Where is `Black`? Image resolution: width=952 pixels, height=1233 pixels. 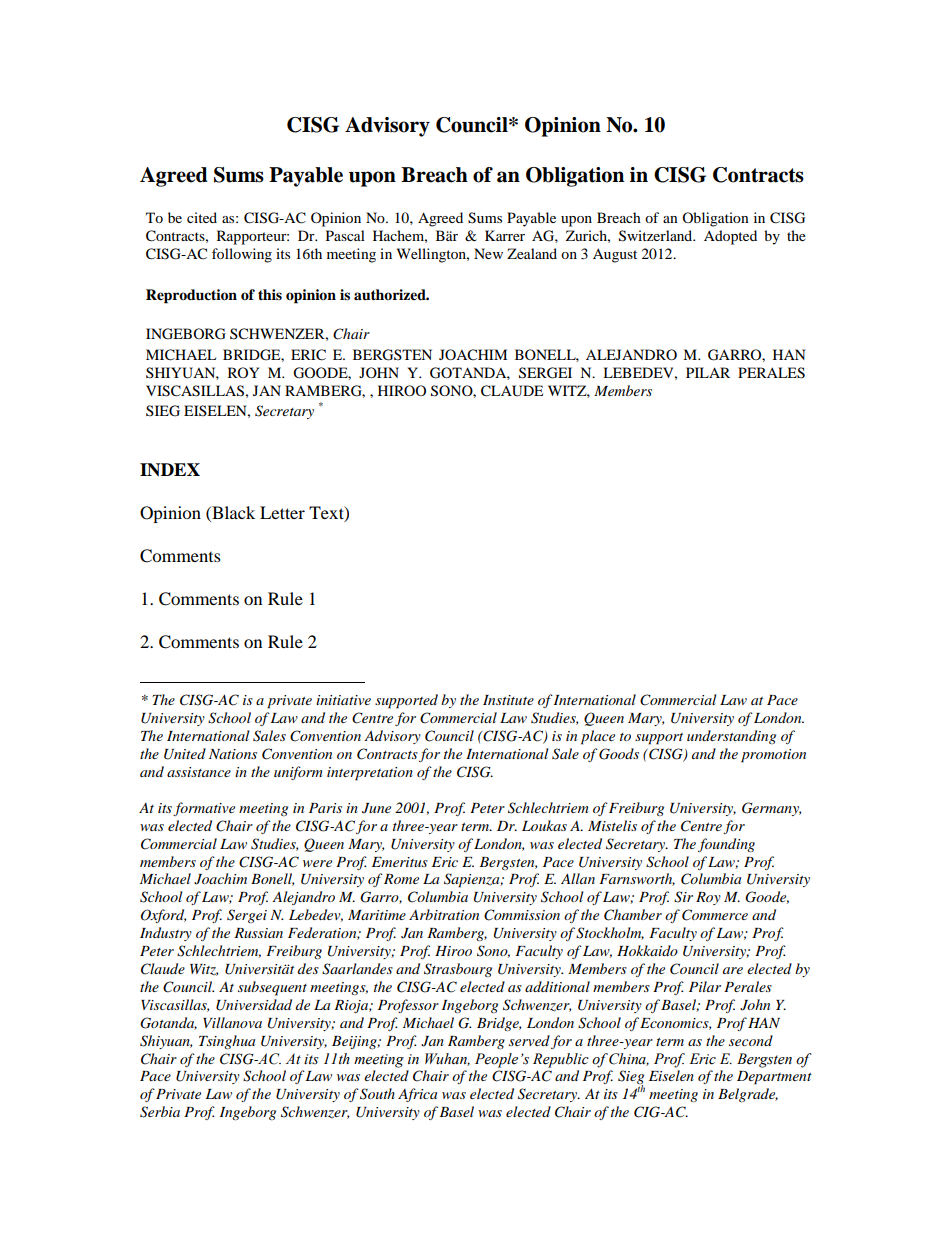
Black is located at coordinates (232, 512).
